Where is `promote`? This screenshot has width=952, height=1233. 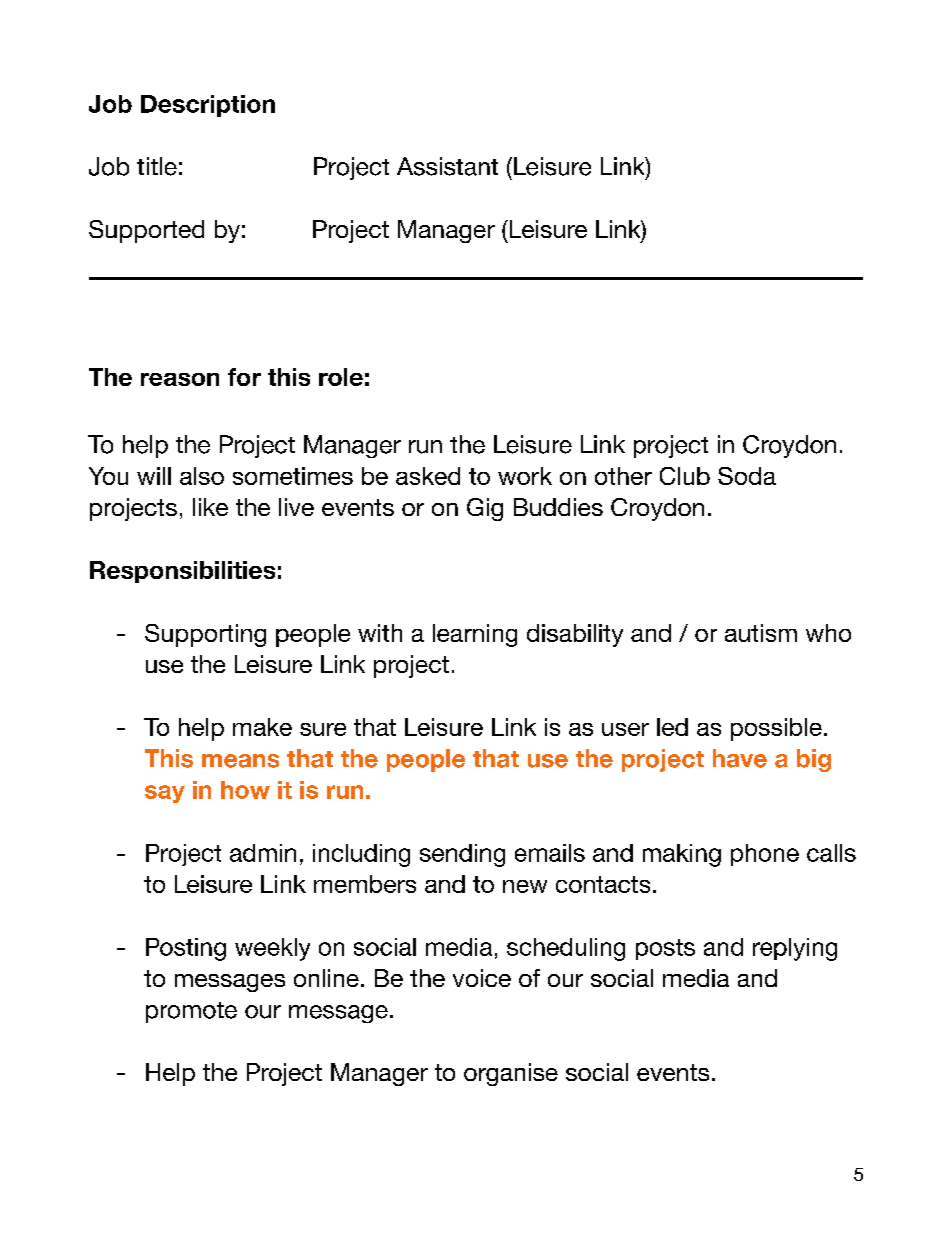
promote is located at coordinates (191, 1012).
